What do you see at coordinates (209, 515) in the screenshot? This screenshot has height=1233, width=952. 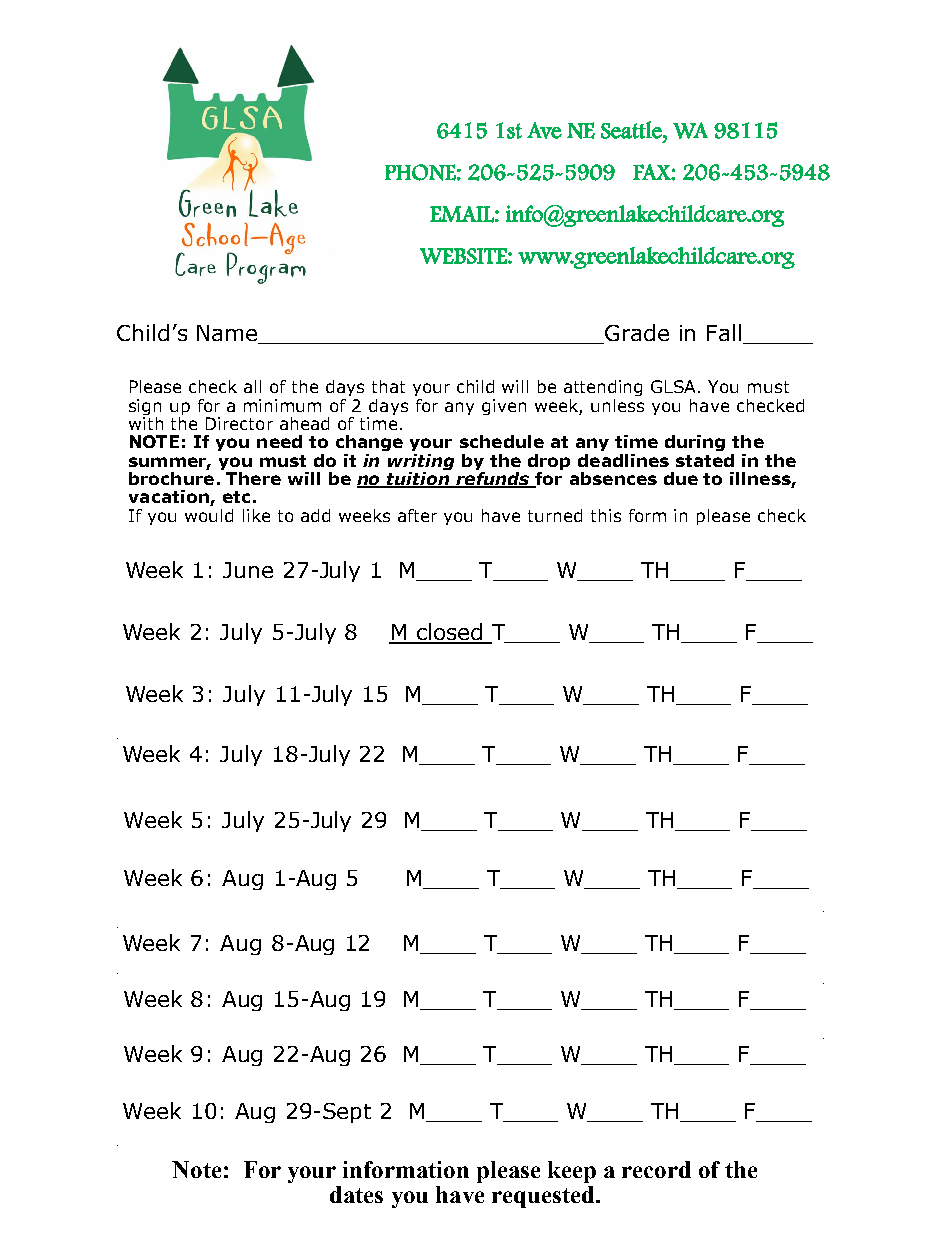 I see `would` at bounding box center [209, 515].
